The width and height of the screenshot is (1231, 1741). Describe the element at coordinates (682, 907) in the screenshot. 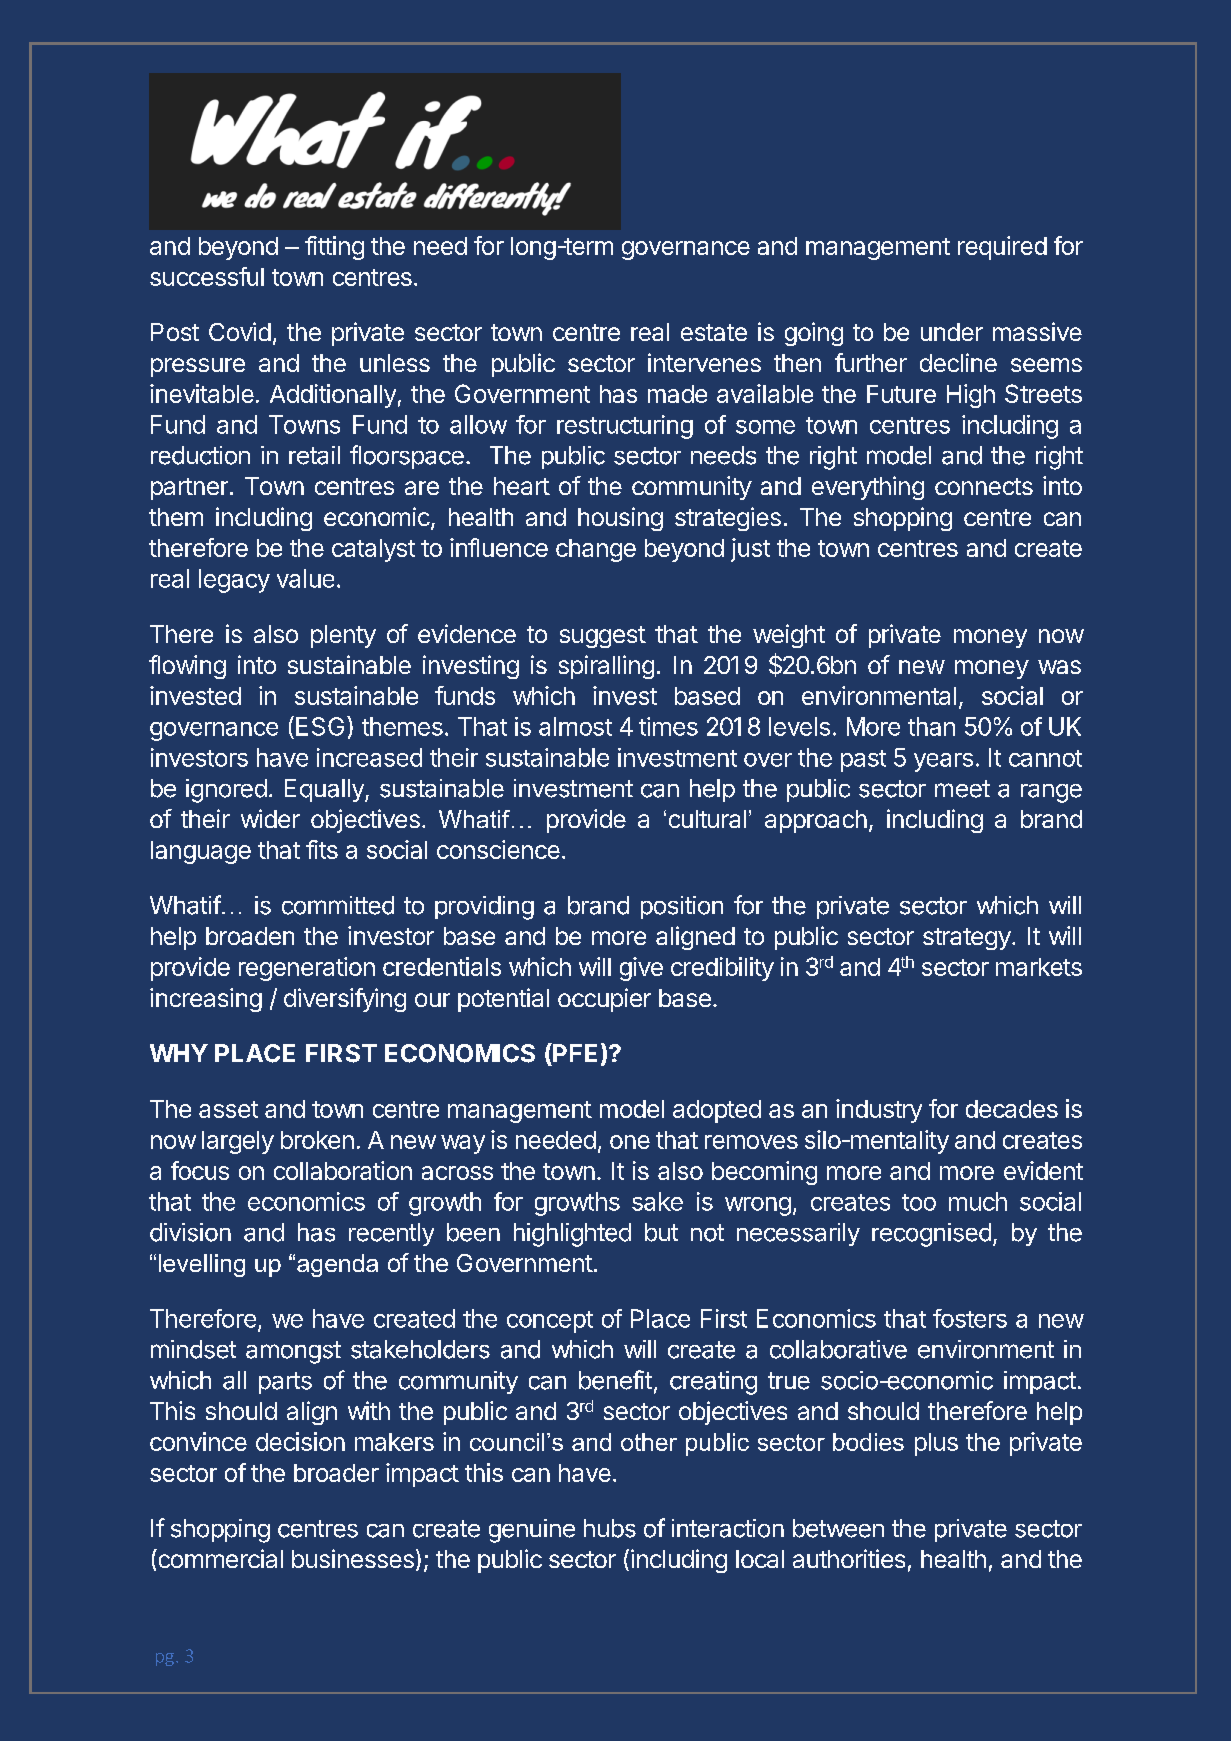

I see `position` at that location.
